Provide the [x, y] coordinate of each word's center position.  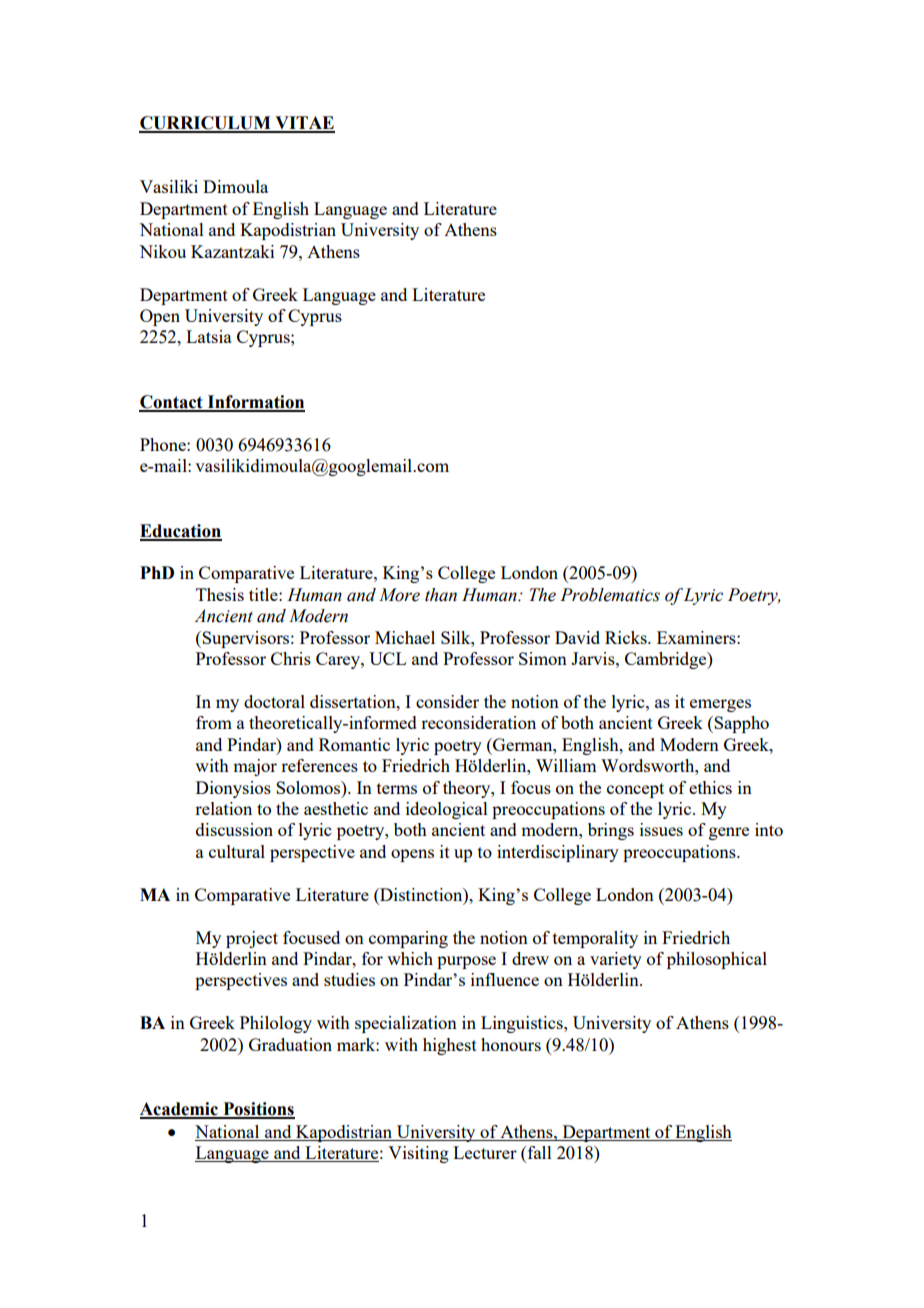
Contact [172, 403]
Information [255, 403]
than [441, 595]
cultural [237, 851]
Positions [258, 1110]
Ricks [627, 637]
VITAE [304, 124]
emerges [720, 705]
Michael [405, 637]
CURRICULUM [206, 124]
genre [729, 833]
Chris [291, 658]
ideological [447, 810]
